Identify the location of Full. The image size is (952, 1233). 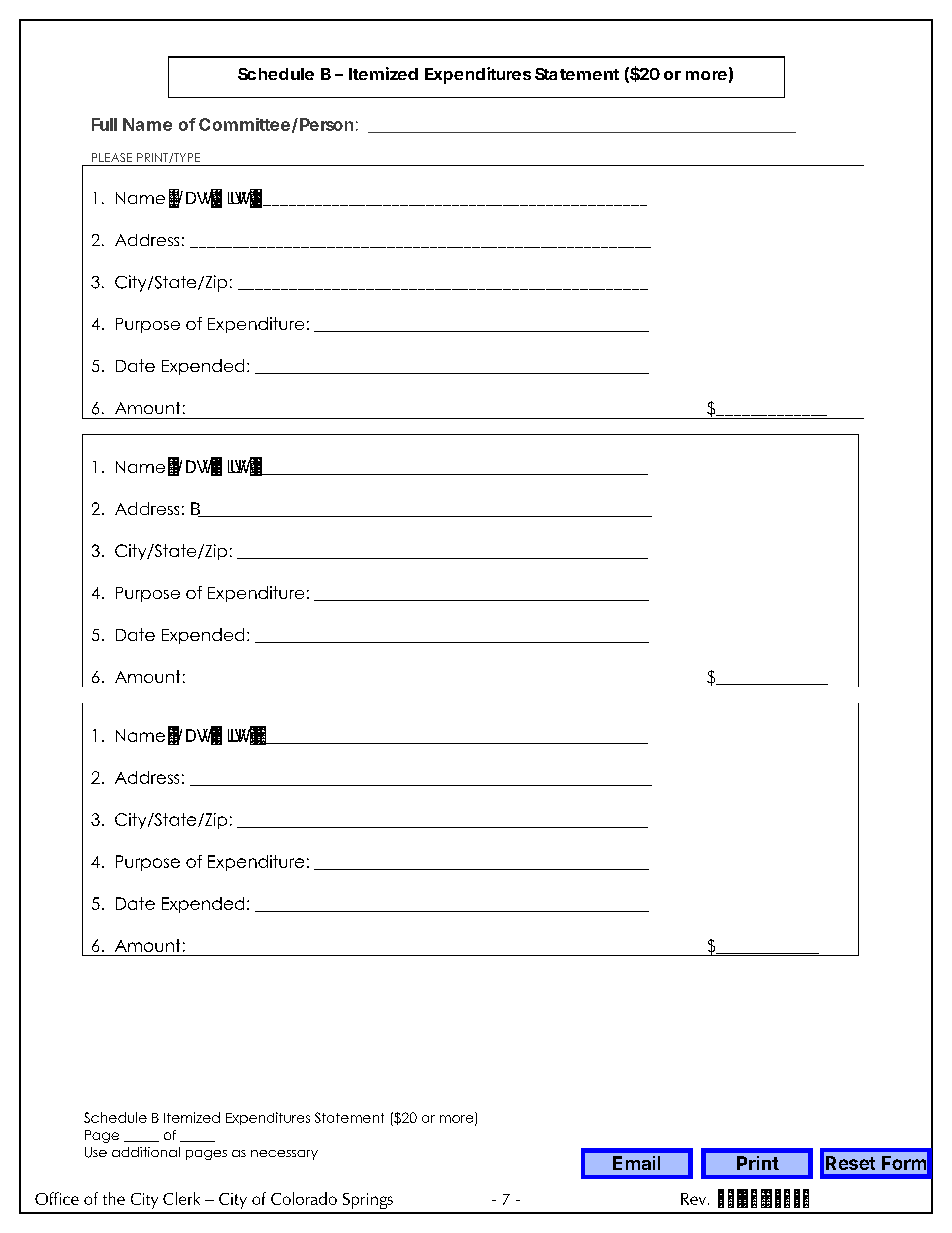
(104, 124).
